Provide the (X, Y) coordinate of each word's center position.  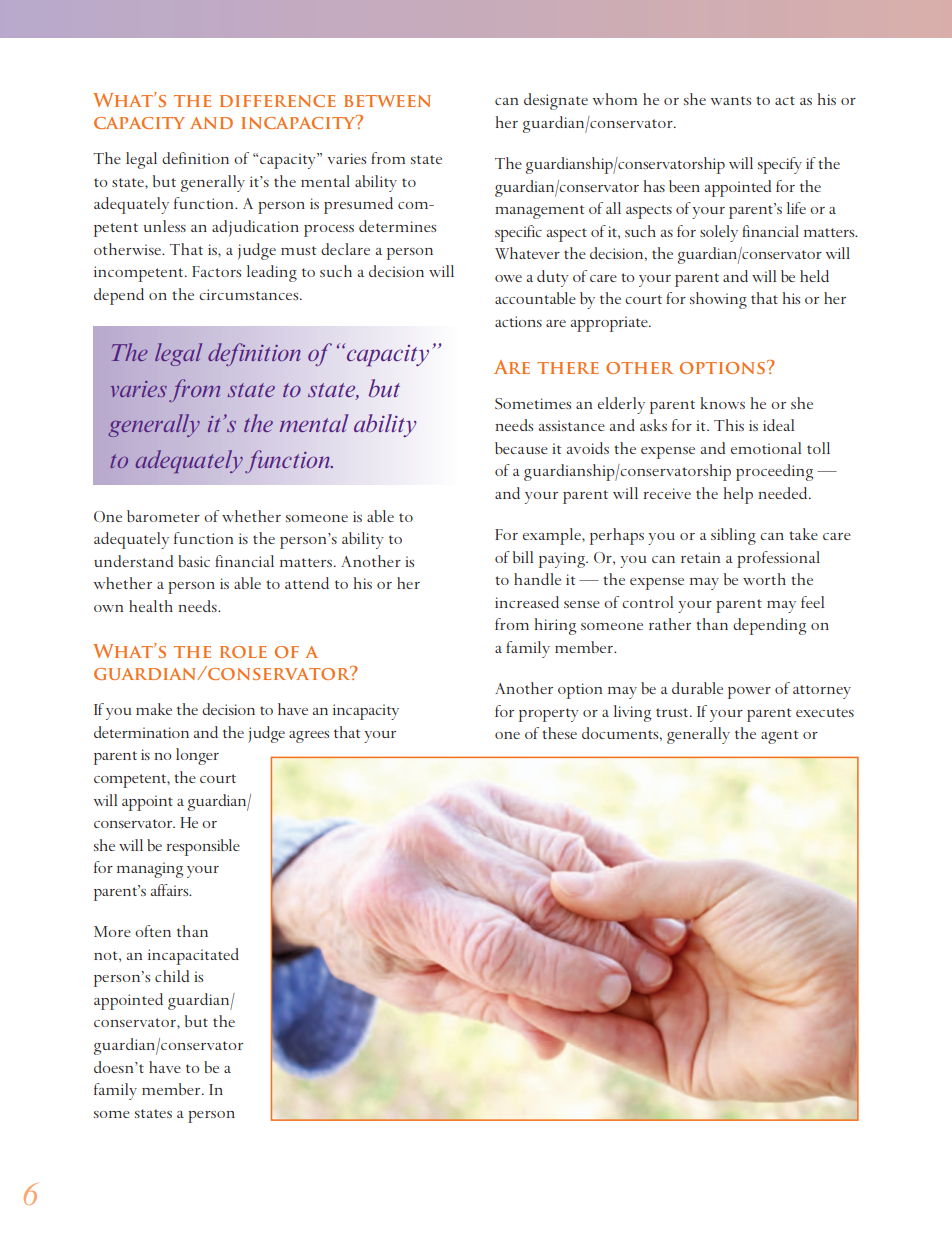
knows (722, 403)
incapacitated (193, 956)
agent (780, 737)
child (172, 976)
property (549, 715)
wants (731, 100)
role (243, 652)
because (521, 448)
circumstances (250, 294)
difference (278, 101)
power (749, 693)
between (387, 101)
